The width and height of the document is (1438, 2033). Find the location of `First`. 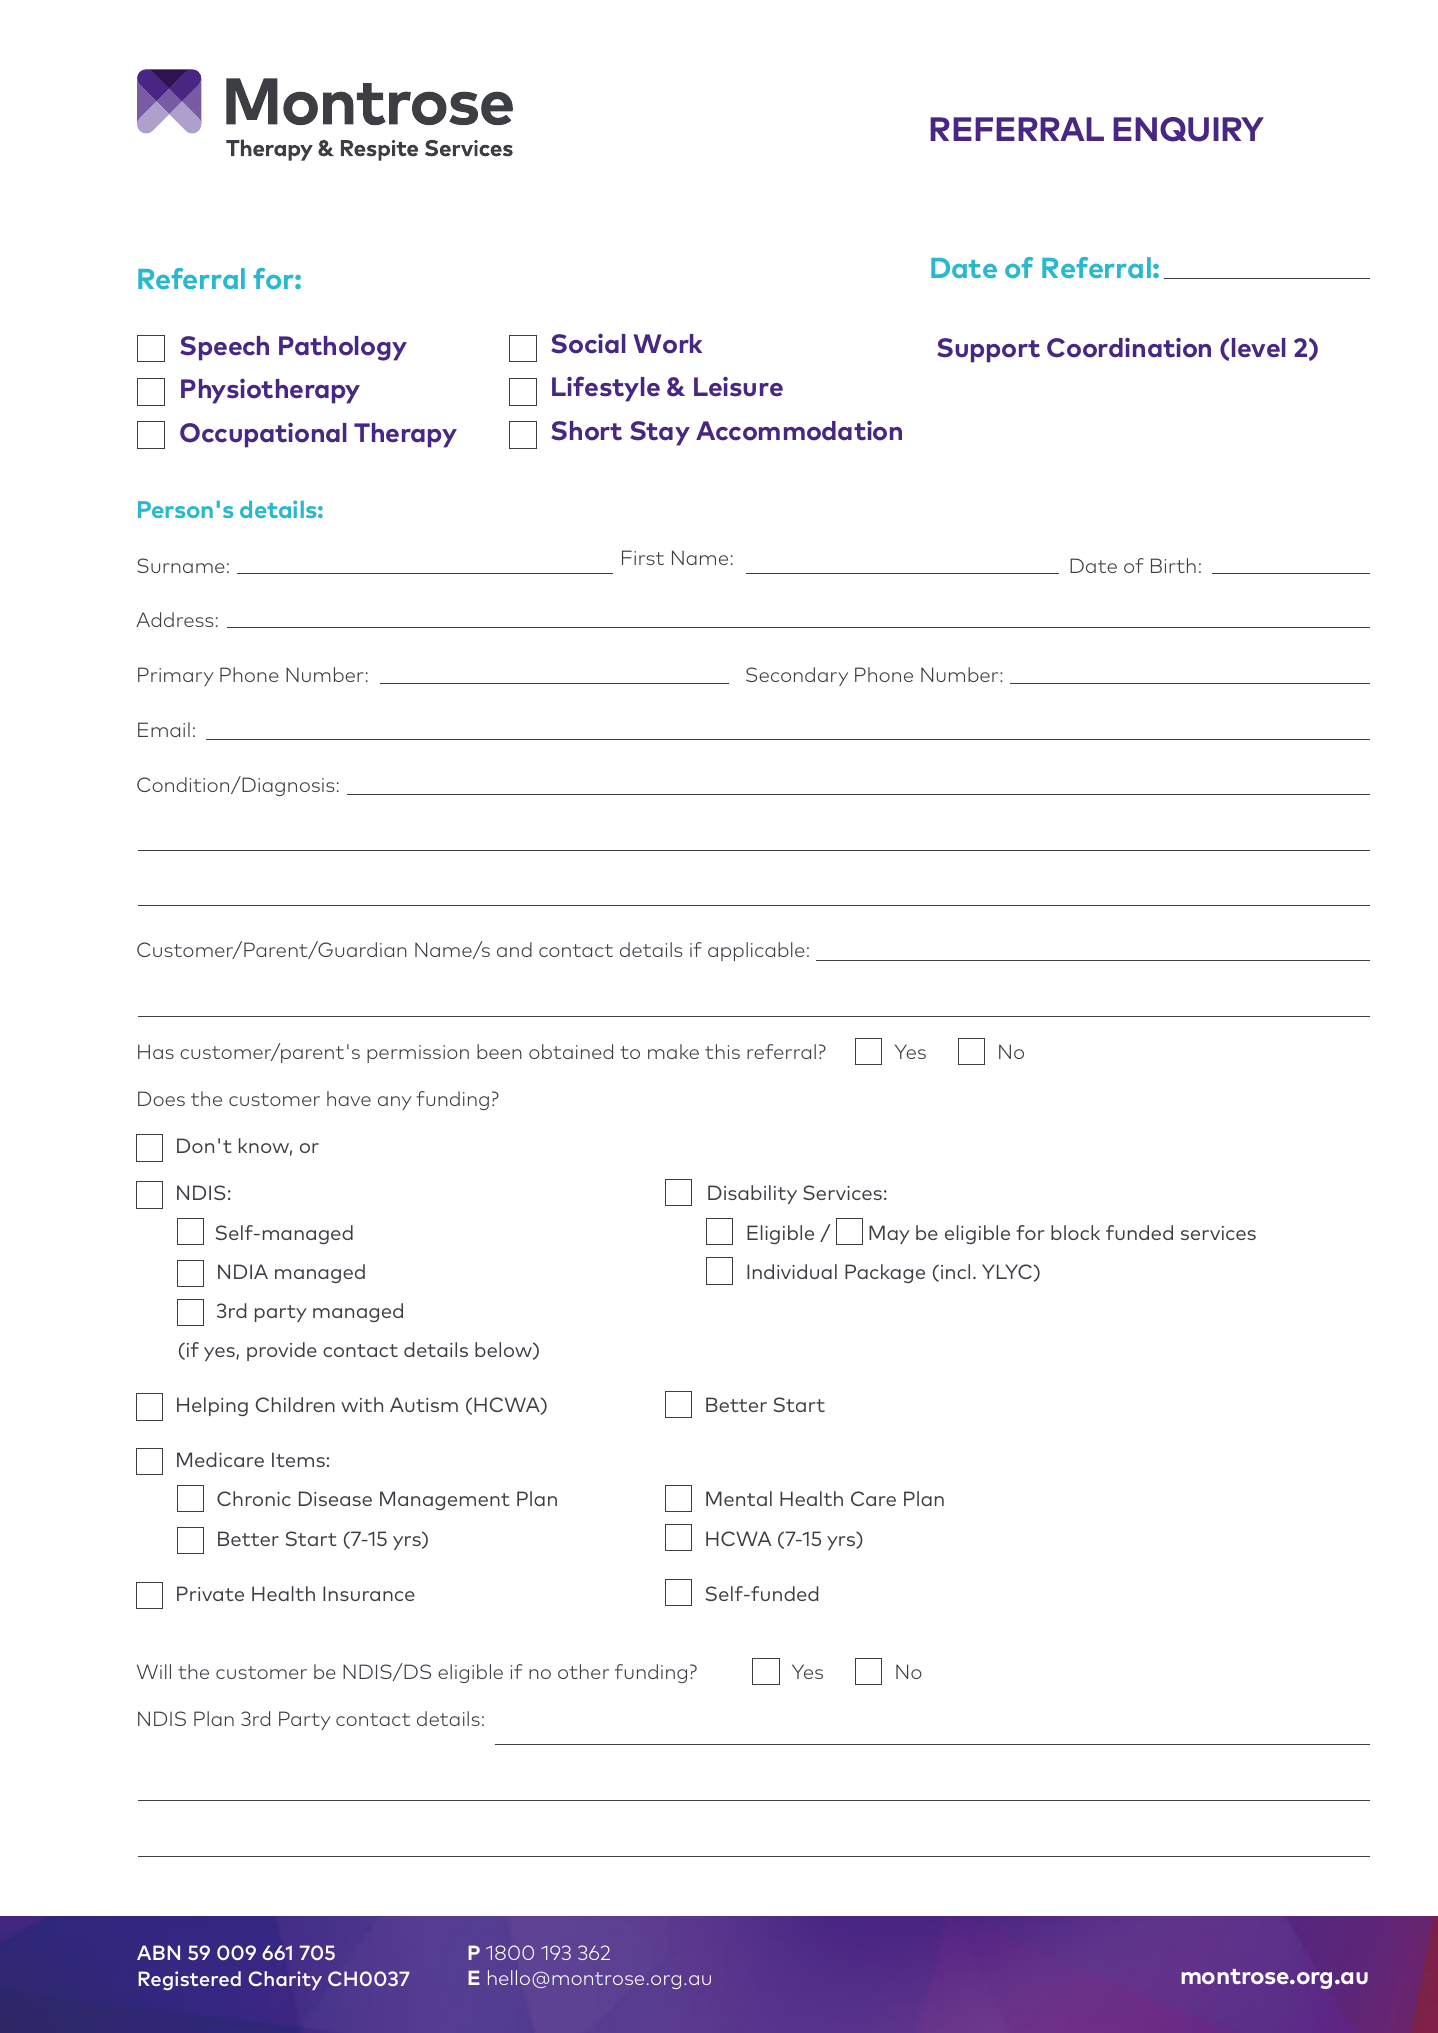

First is located at coordinates (643, 557).
